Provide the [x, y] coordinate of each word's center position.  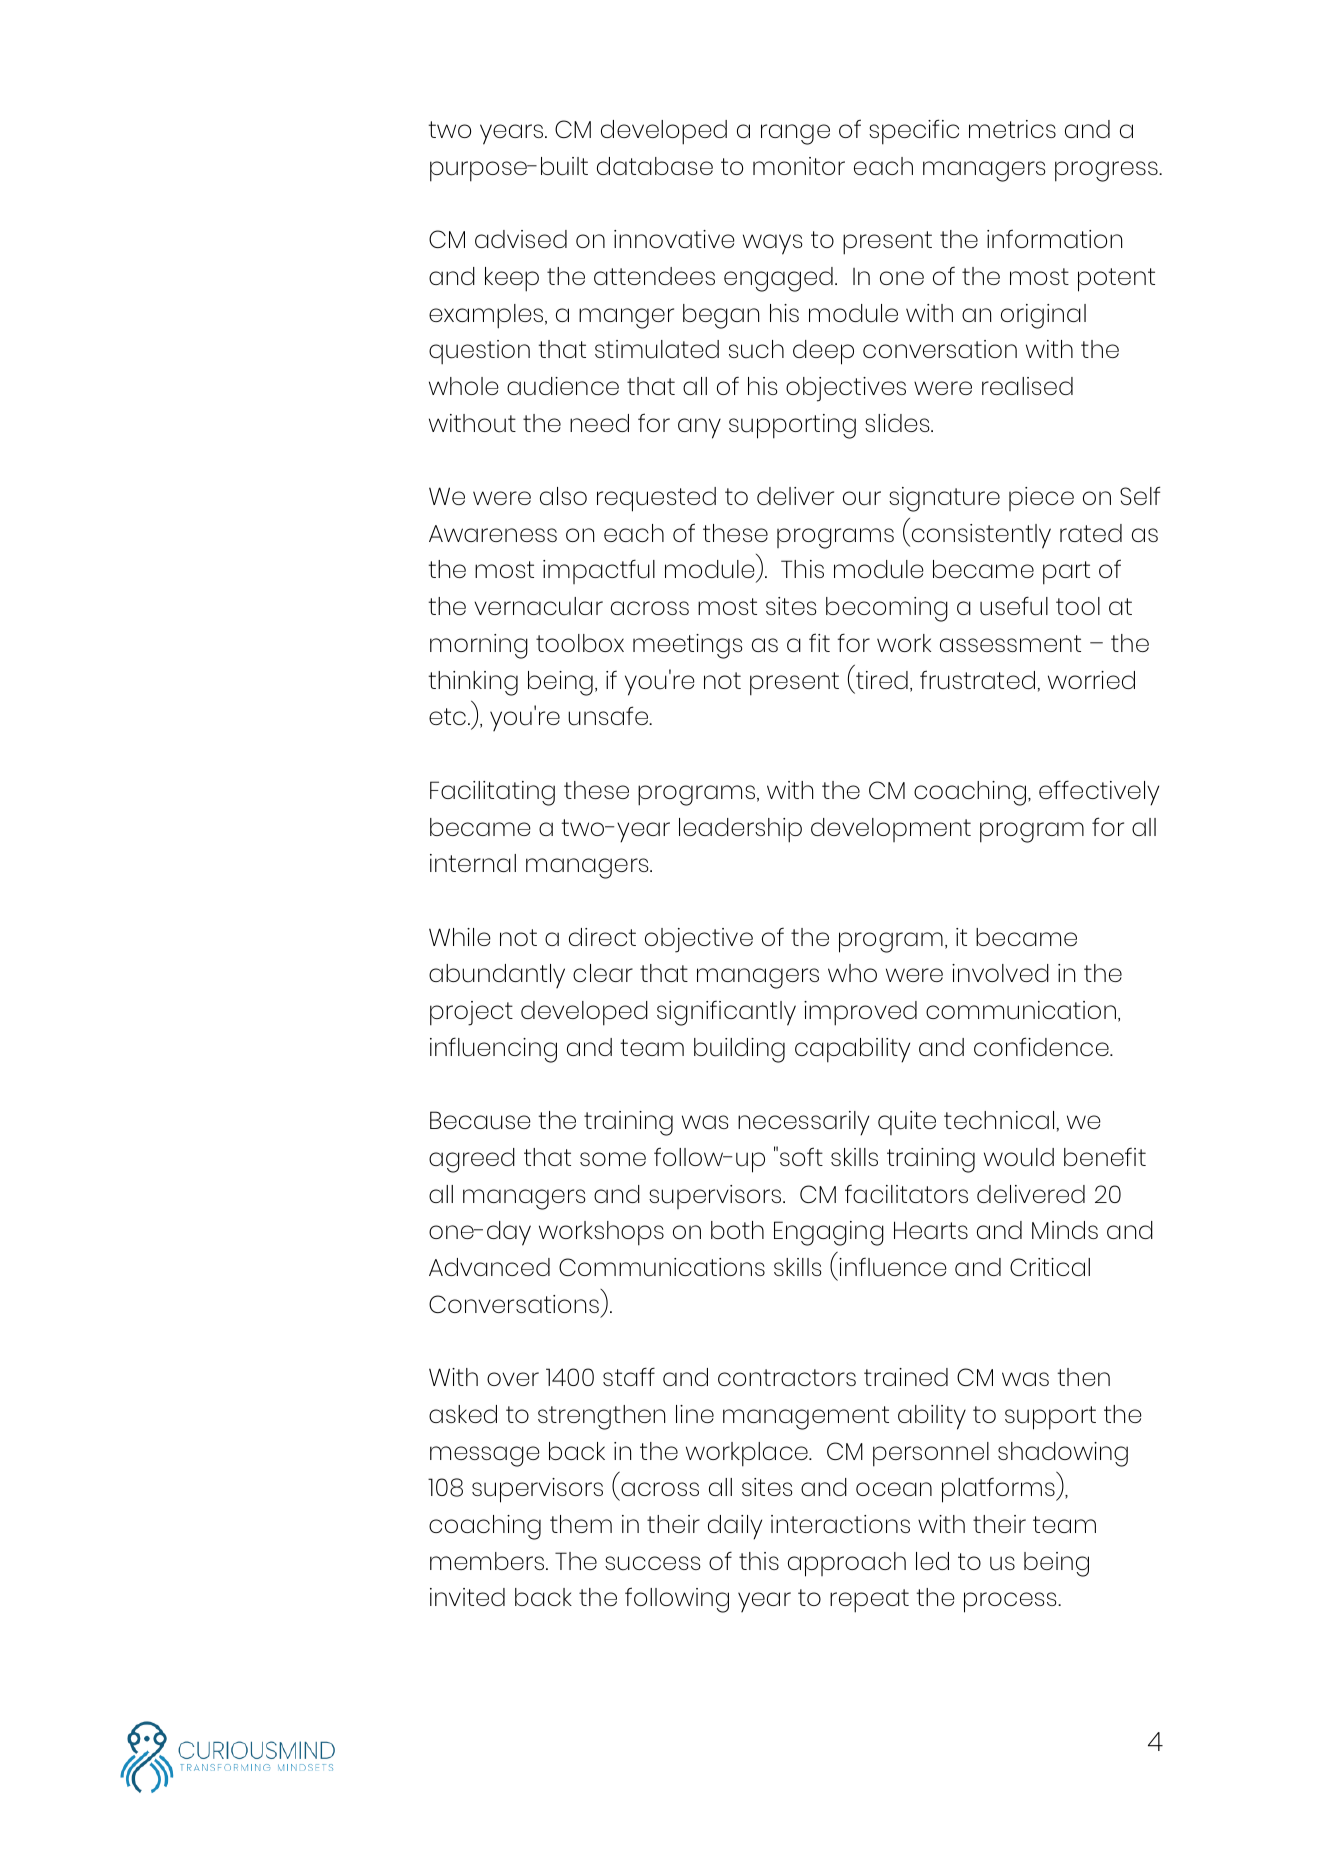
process [1011, 1602]
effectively [1099, 793]
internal [473, 863]
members [487, 1561]
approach [847, 1564]
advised [521, 239]
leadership [740, 830]
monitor [799, 166]
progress [1107, 171]
